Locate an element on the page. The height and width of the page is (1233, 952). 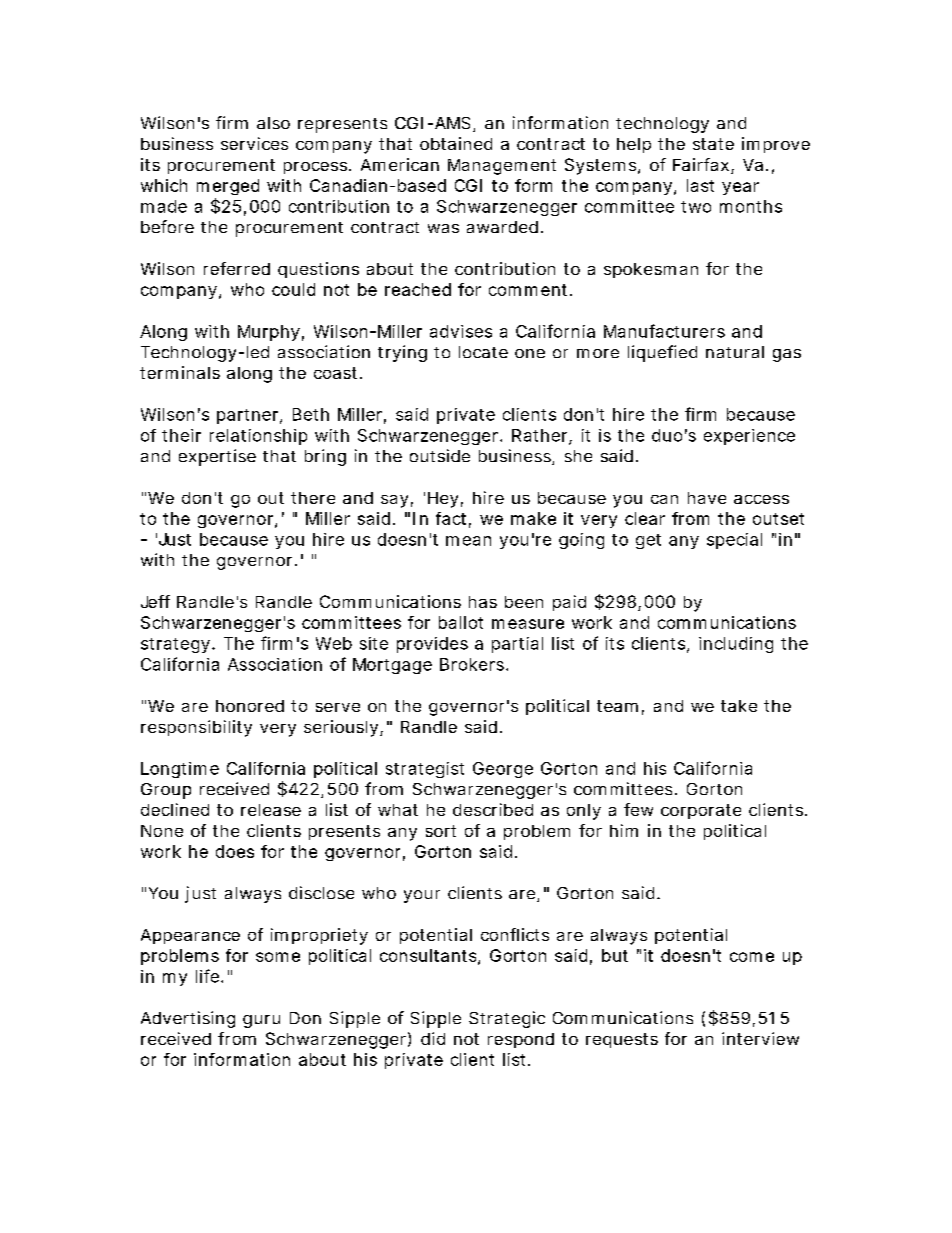
state is located at coordinates (713, 144).
